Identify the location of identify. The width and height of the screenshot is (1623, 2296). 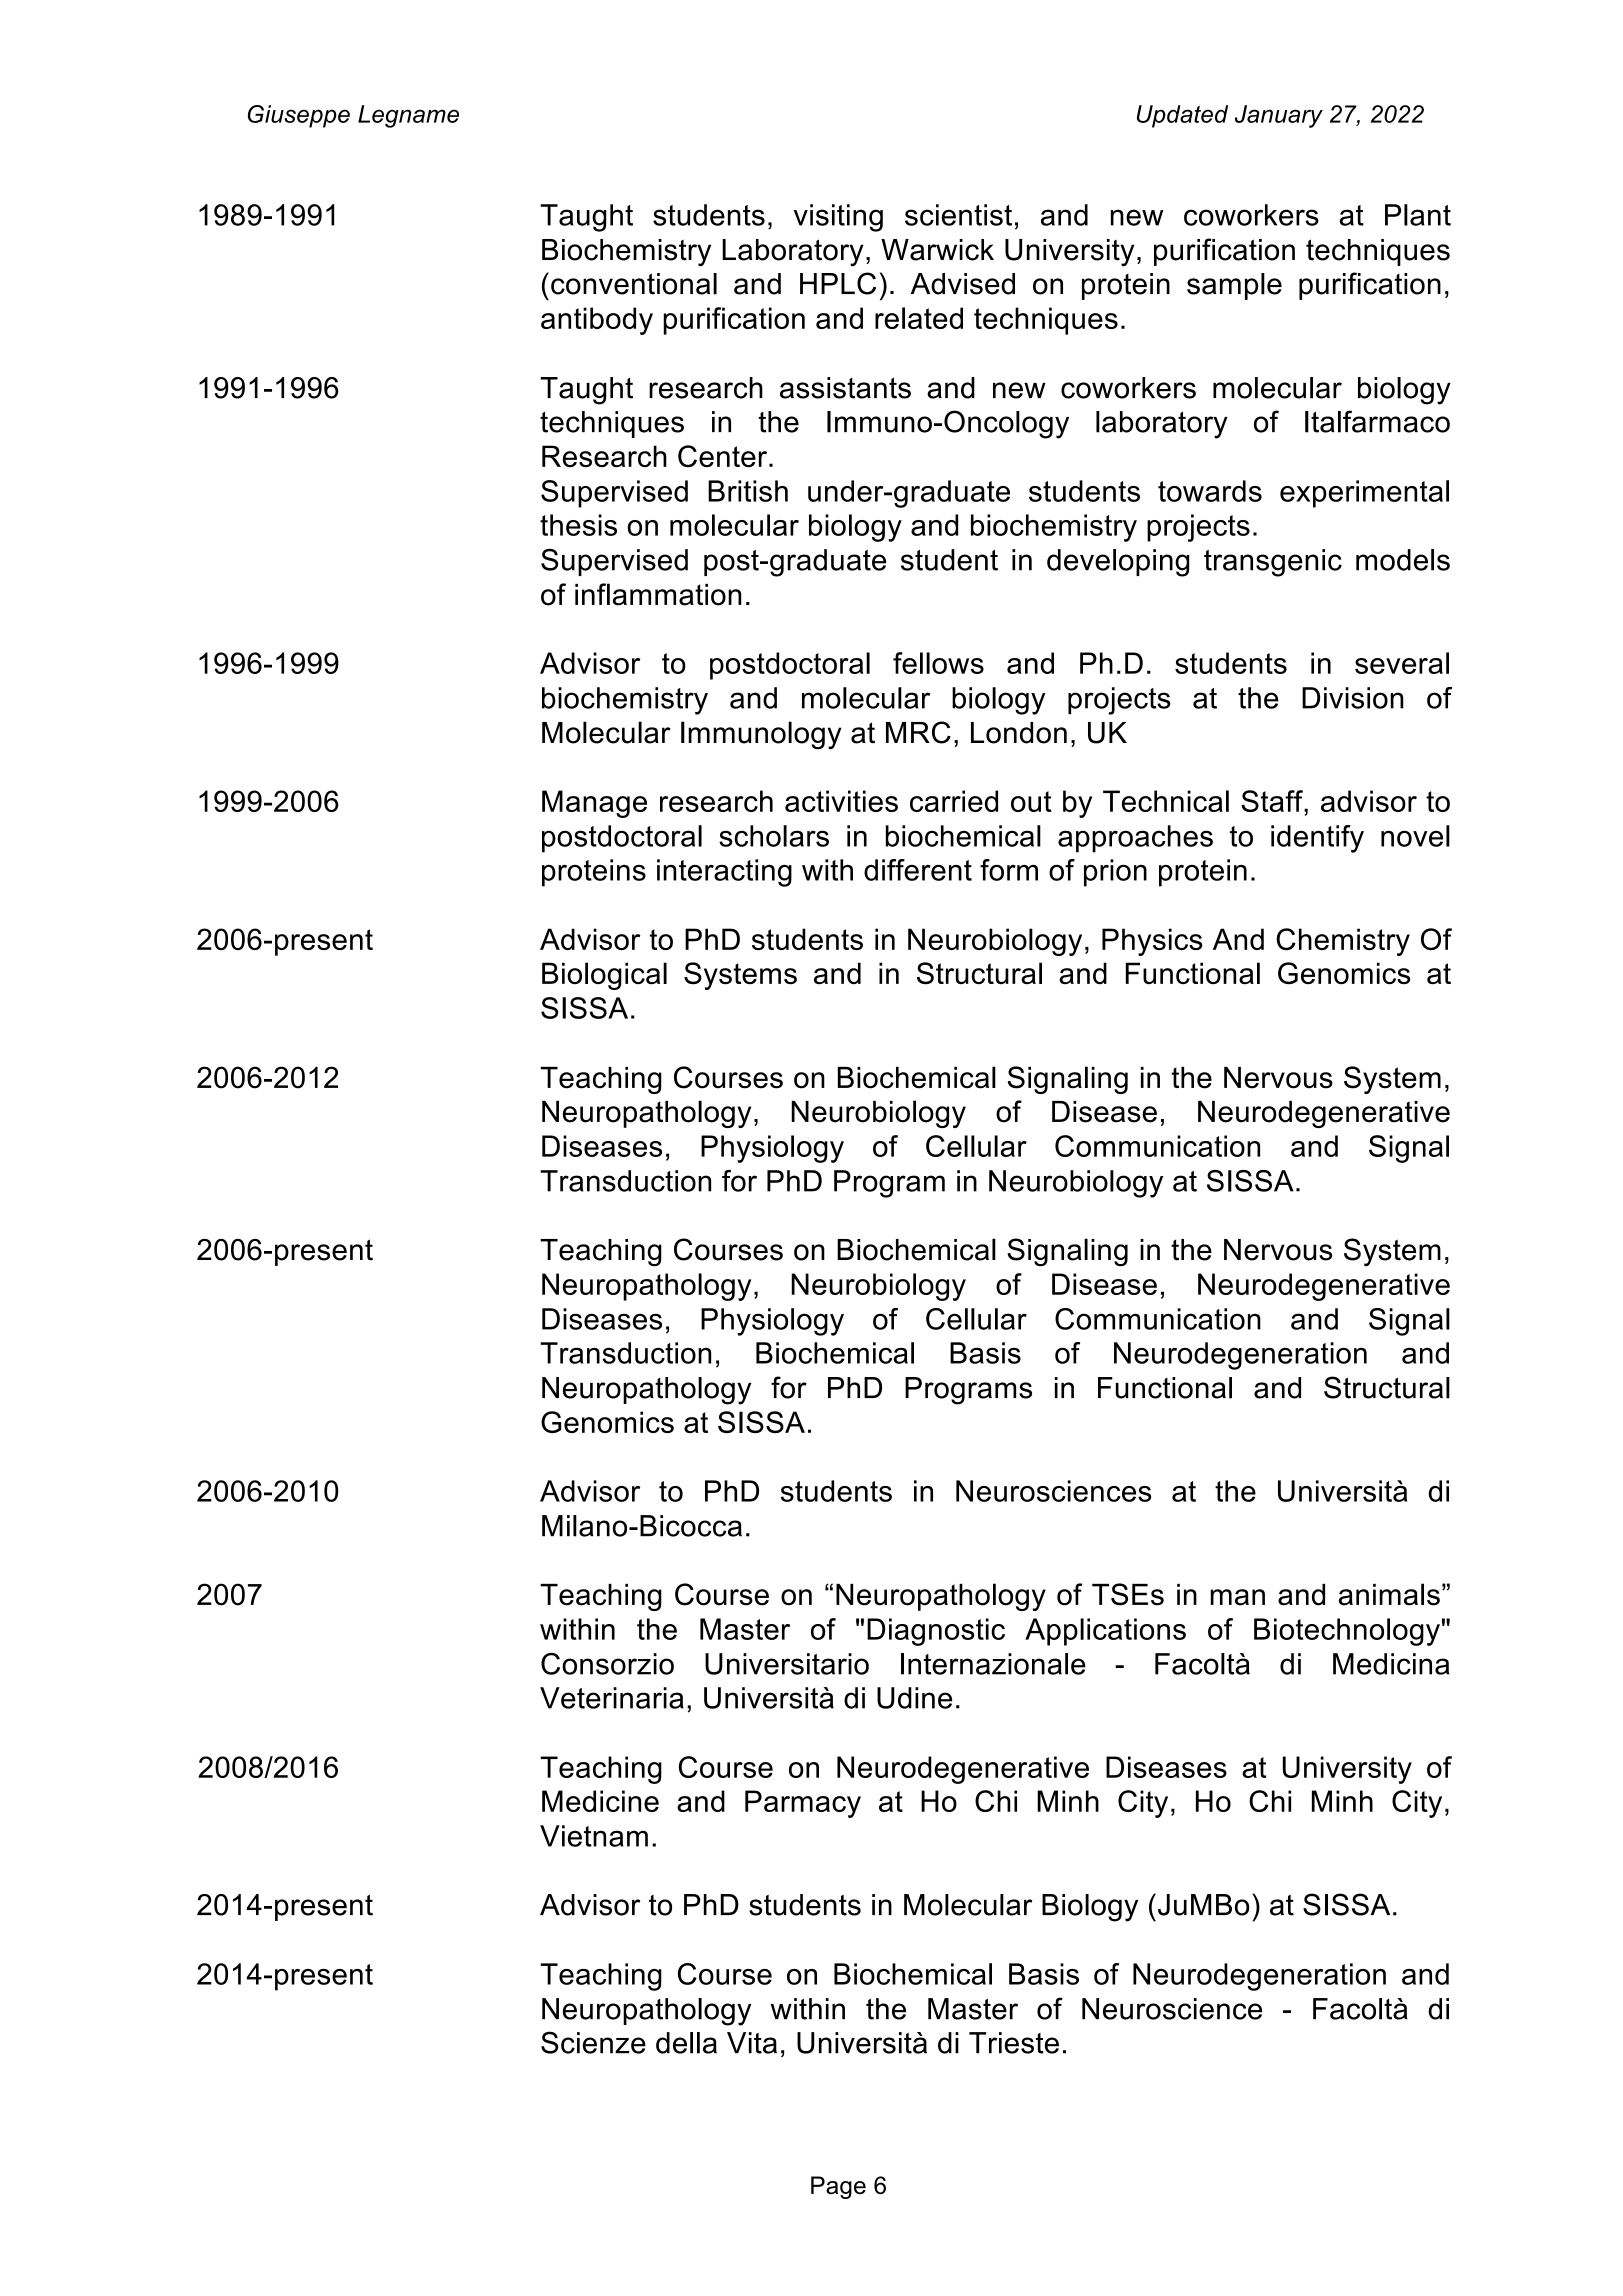
(1317, 839).
